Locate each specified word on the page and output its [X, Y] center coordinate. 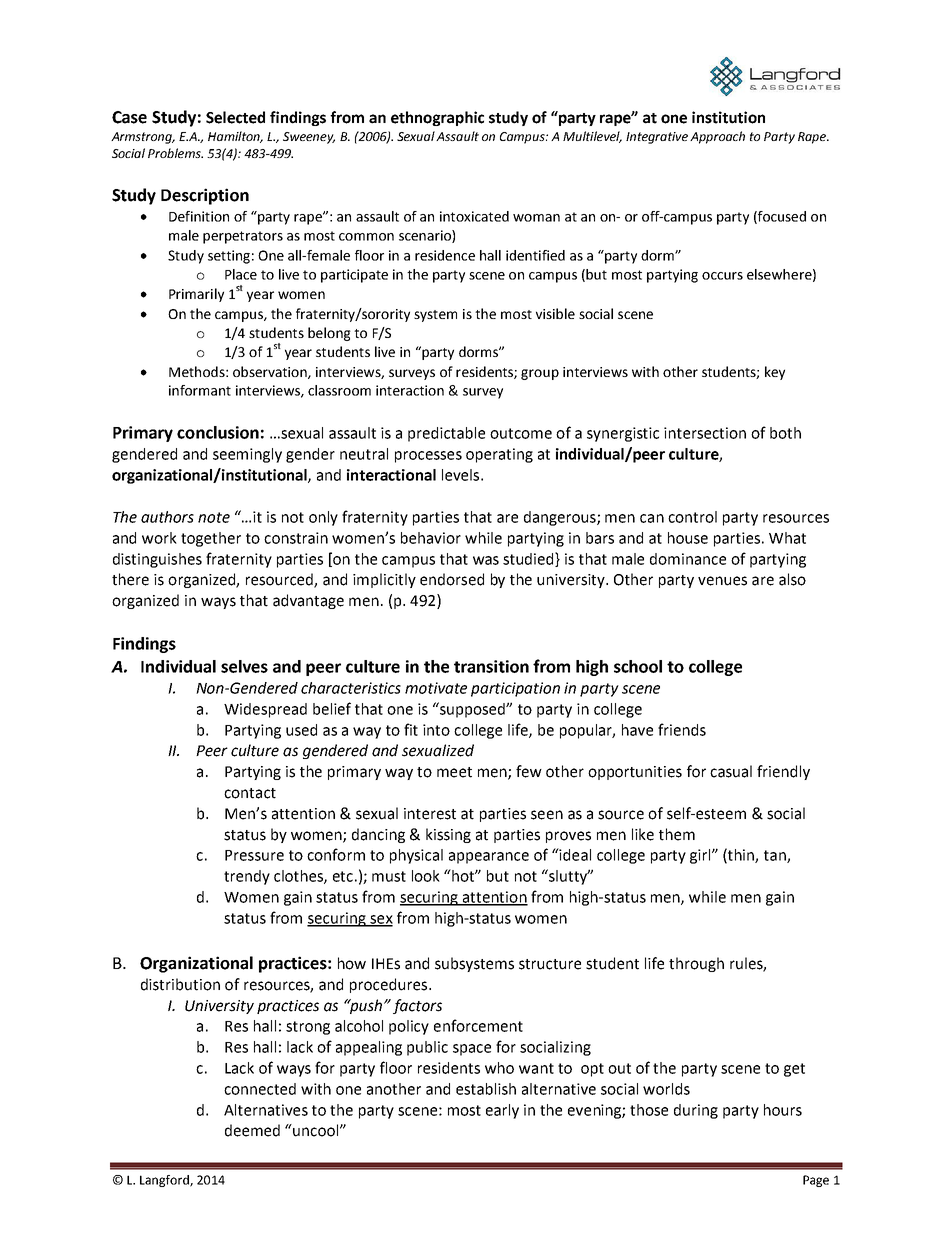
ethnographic [437, 118]
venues [722, 581]
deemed [252, 1130]
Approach [717, 137]
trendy [247, 877]
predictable [446, 434]
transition [491, 666]
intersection [705, 433]
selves [244, 666]
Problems [175, 153]
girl [701, 856]
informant [200, 390]
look [426, 876]
